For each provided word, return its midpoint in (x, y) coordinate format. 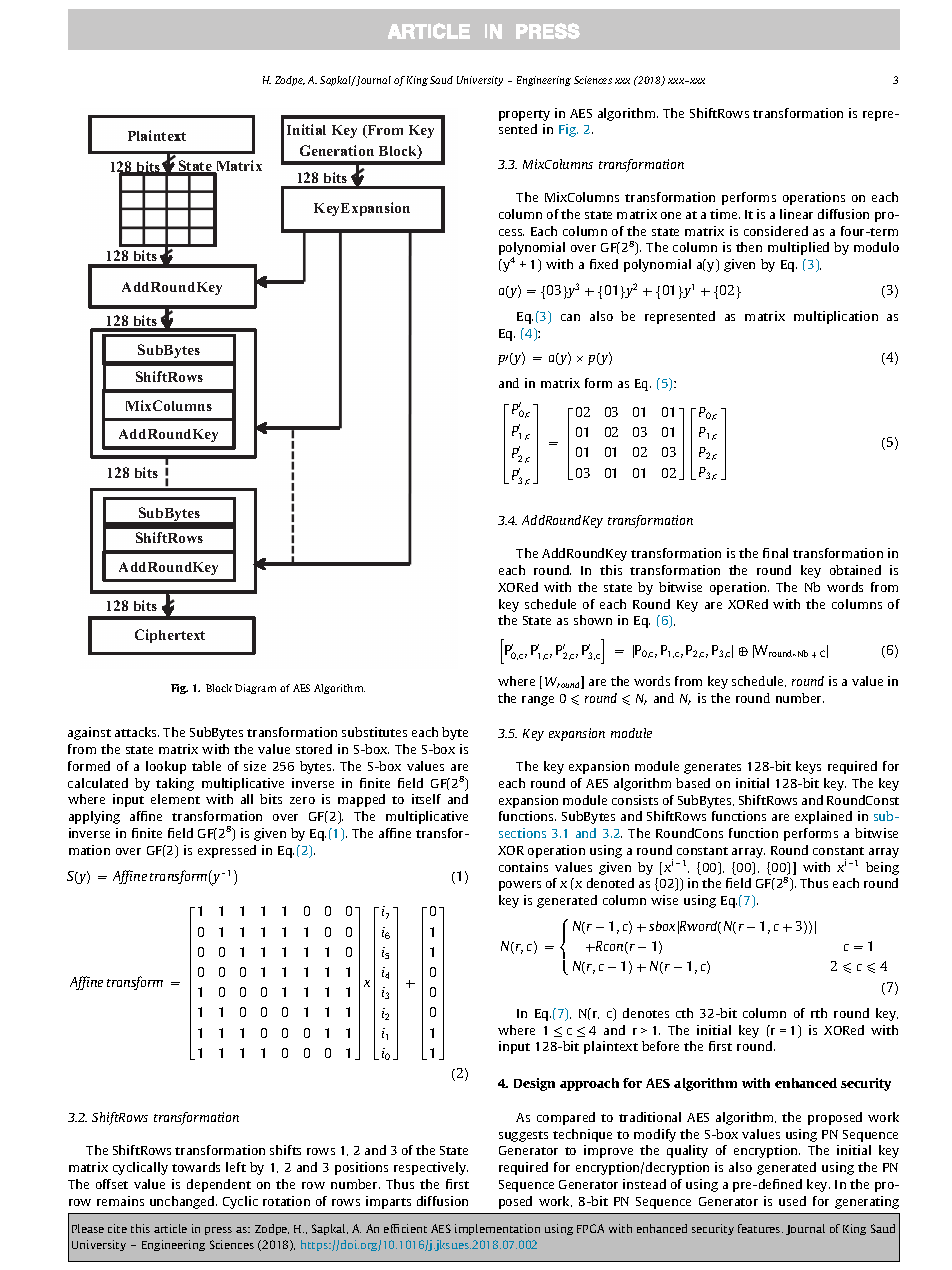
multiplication (836, 317)
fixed (604, 264)
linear (796, 214)
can (570, 317)
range (538, 701)
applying (94, 817)
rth (819, 1013)
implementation (497, 1229)
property (524, 115)
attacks (137, 732)
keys (808, 767)
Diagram (255, 689)
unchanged (183, 1202)
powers (520, 886)
